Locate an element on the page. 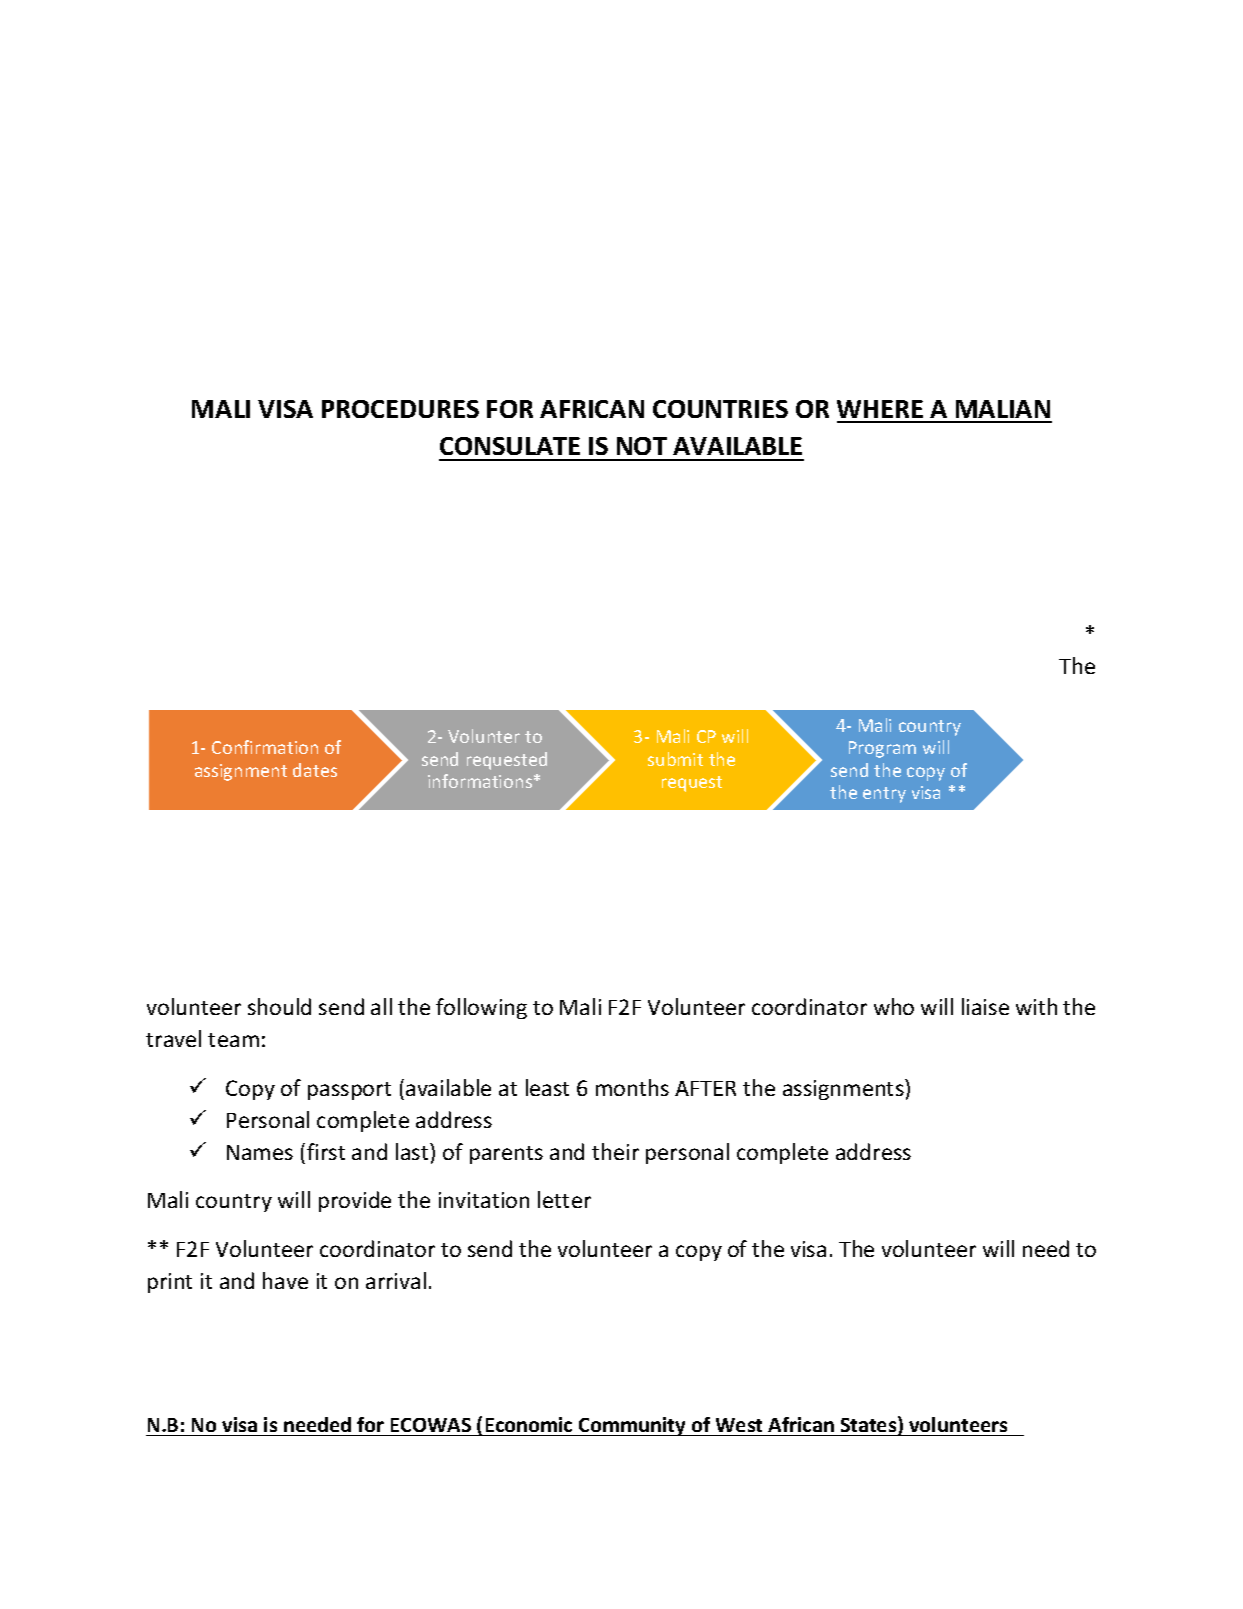 The width and height of the page is (1243, 1609). have is located at coordinates (285, 1280).
